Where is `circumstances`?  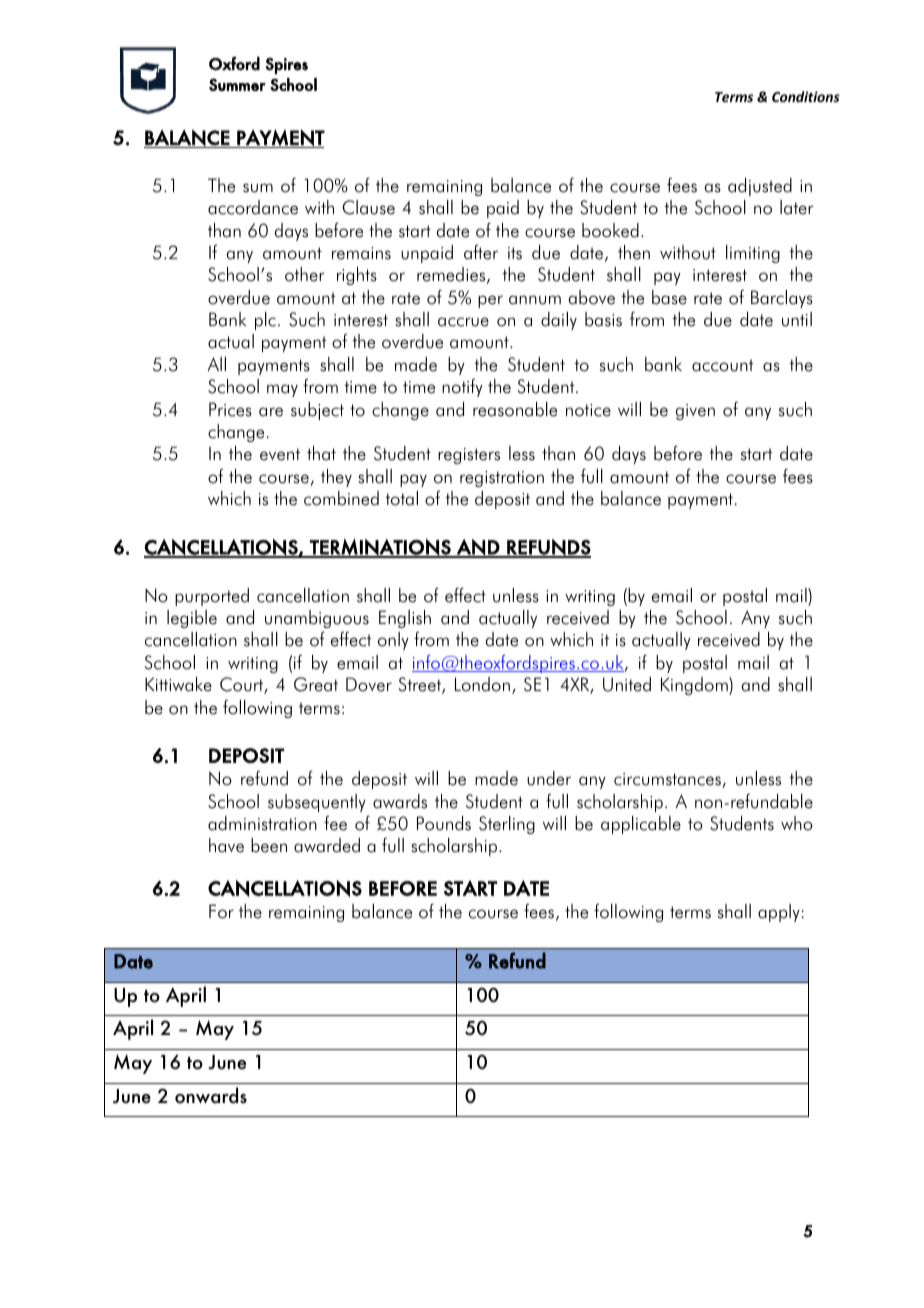
circumstances is located at coordinates (668, 780).
